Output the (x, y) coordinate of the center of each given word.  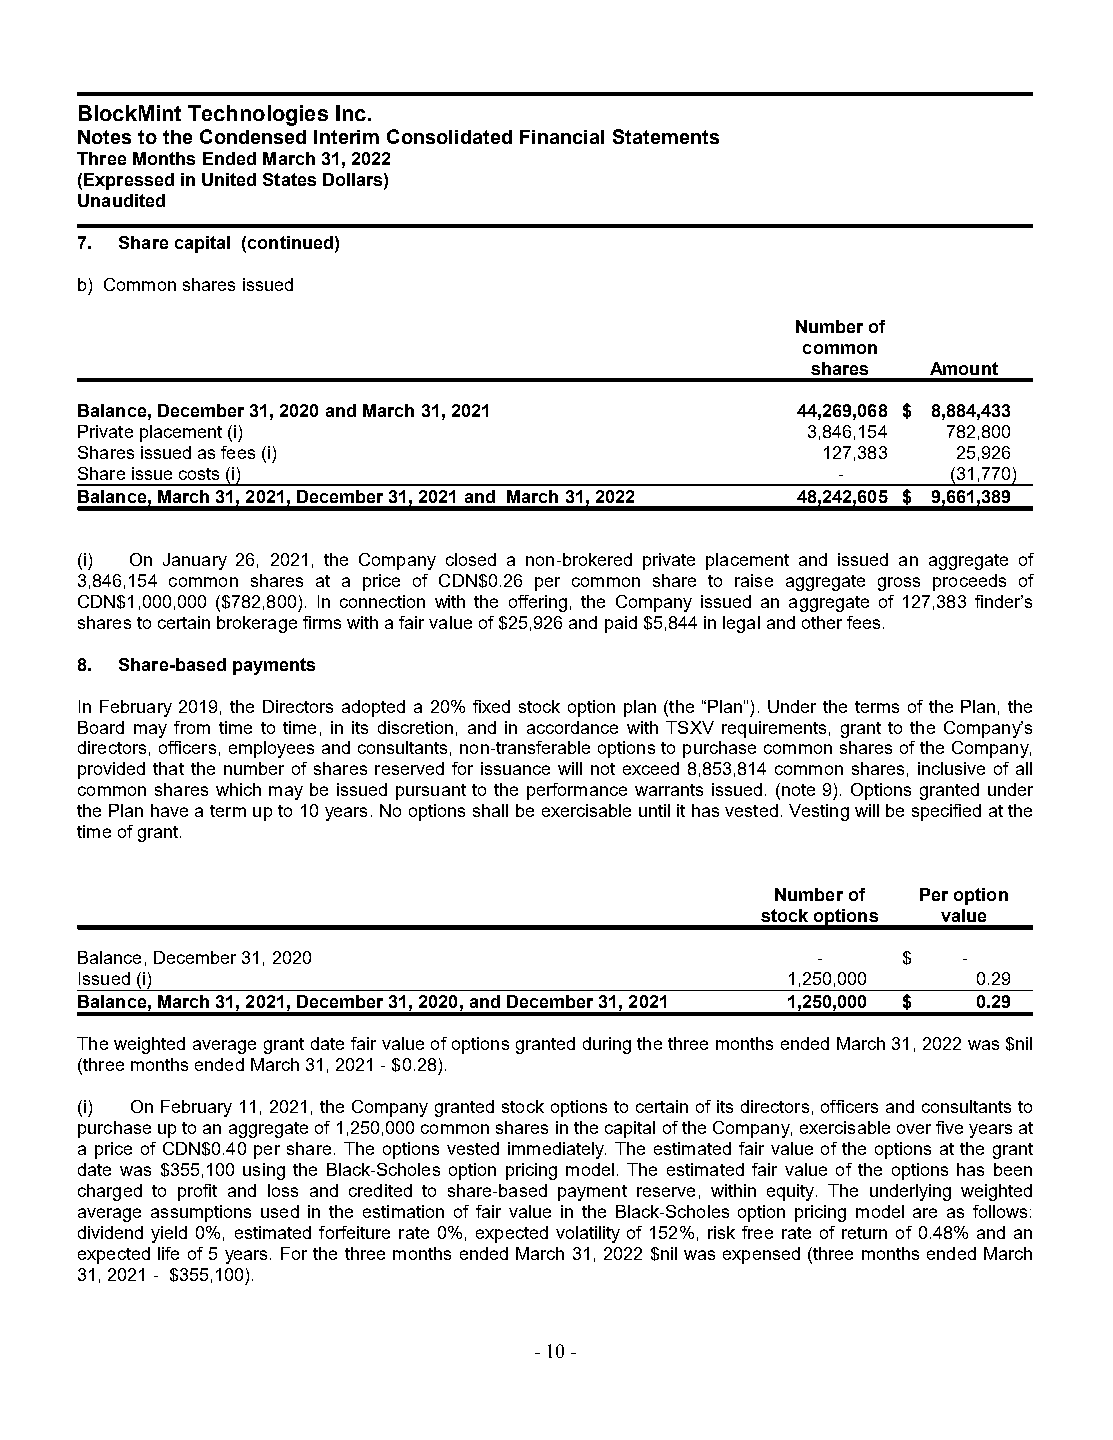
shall (490, 810)
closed (471, 559)
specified (946, 812)
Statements (666, 136)
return (864, 1233)
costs (199, 474)
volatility (588, 1234)
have (169, 810)
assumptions (201, 1213)
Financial (562, 137)
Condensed (253, 136)
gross (899, 584)
